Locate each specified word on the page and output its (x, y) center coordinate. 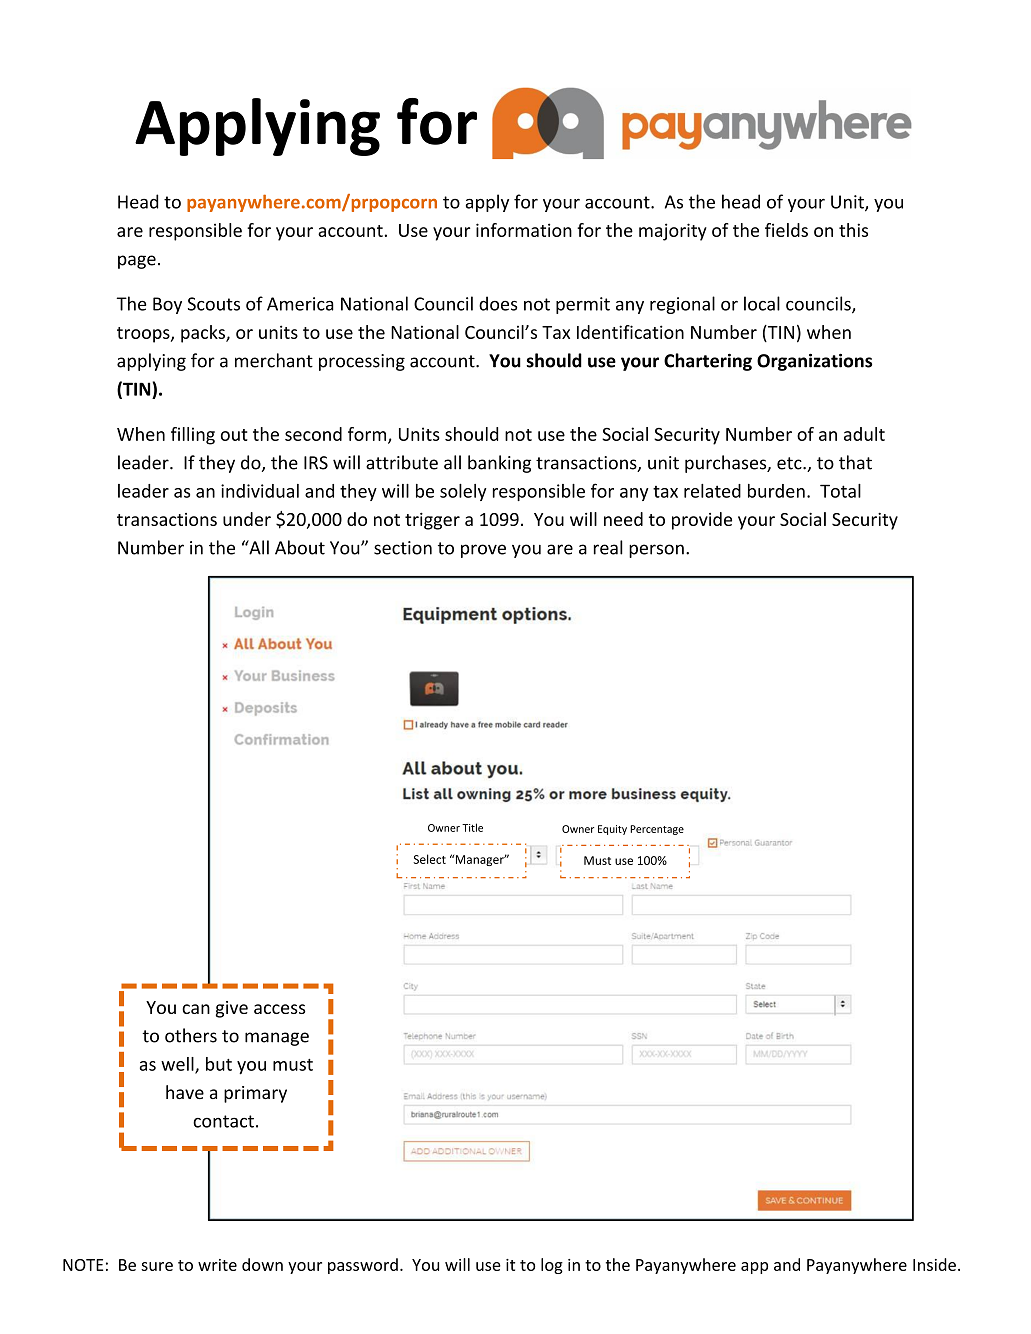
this (853, 230)
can (196, 1009)
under (247, 519)
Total (840, 491)
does (498, 303)
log (552, 1266)
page (137, 262)
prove (483, 551)
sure (157, 1266)
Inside (934, 1264)
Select (429, 859)
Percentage (657, 830)
